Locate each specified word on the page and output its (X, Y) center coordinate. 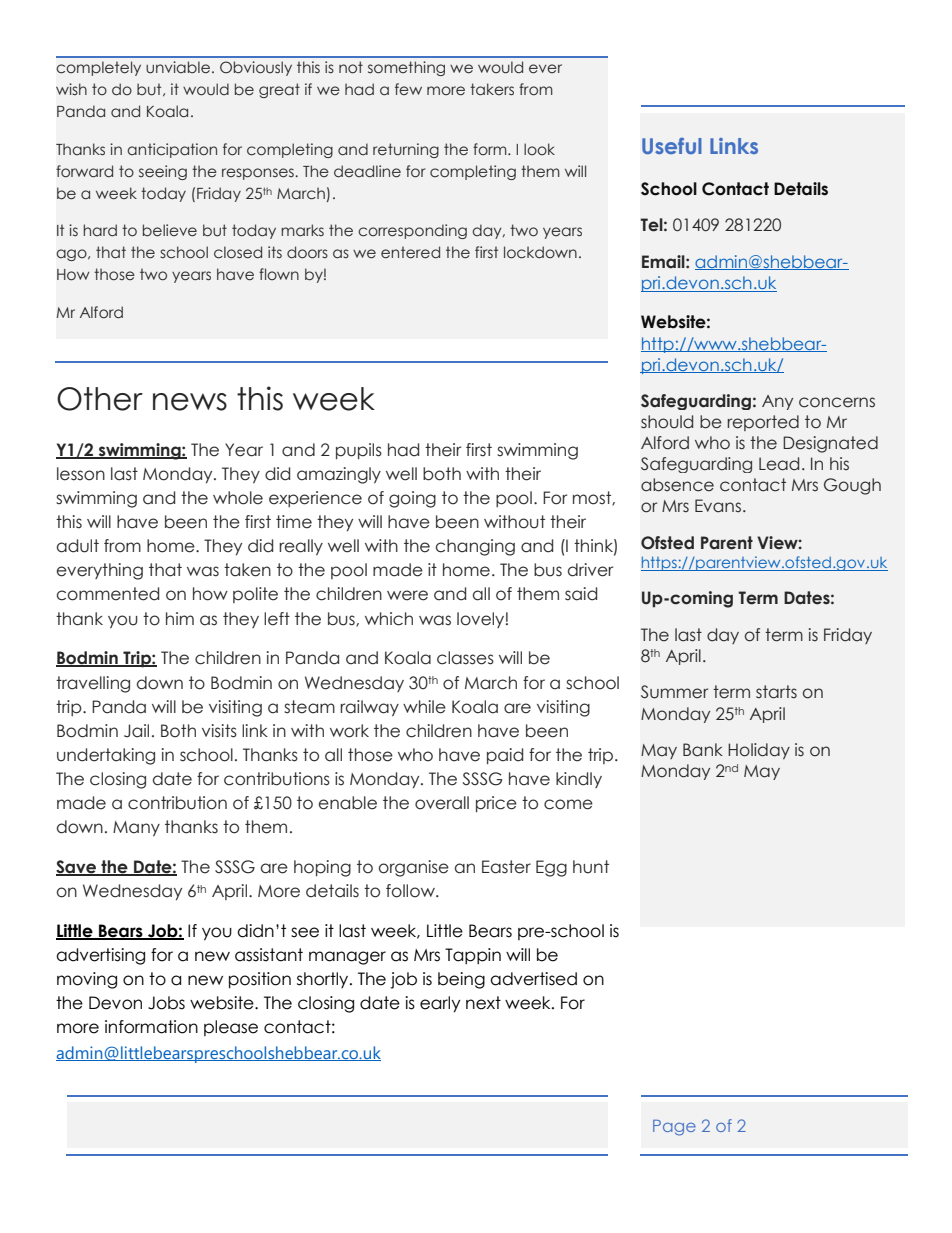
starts (776, 692)
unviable (178, 67)
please (231, 1028)
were (407, 595)
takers (492, 89)
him (180, 618)
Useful (672, 146)
